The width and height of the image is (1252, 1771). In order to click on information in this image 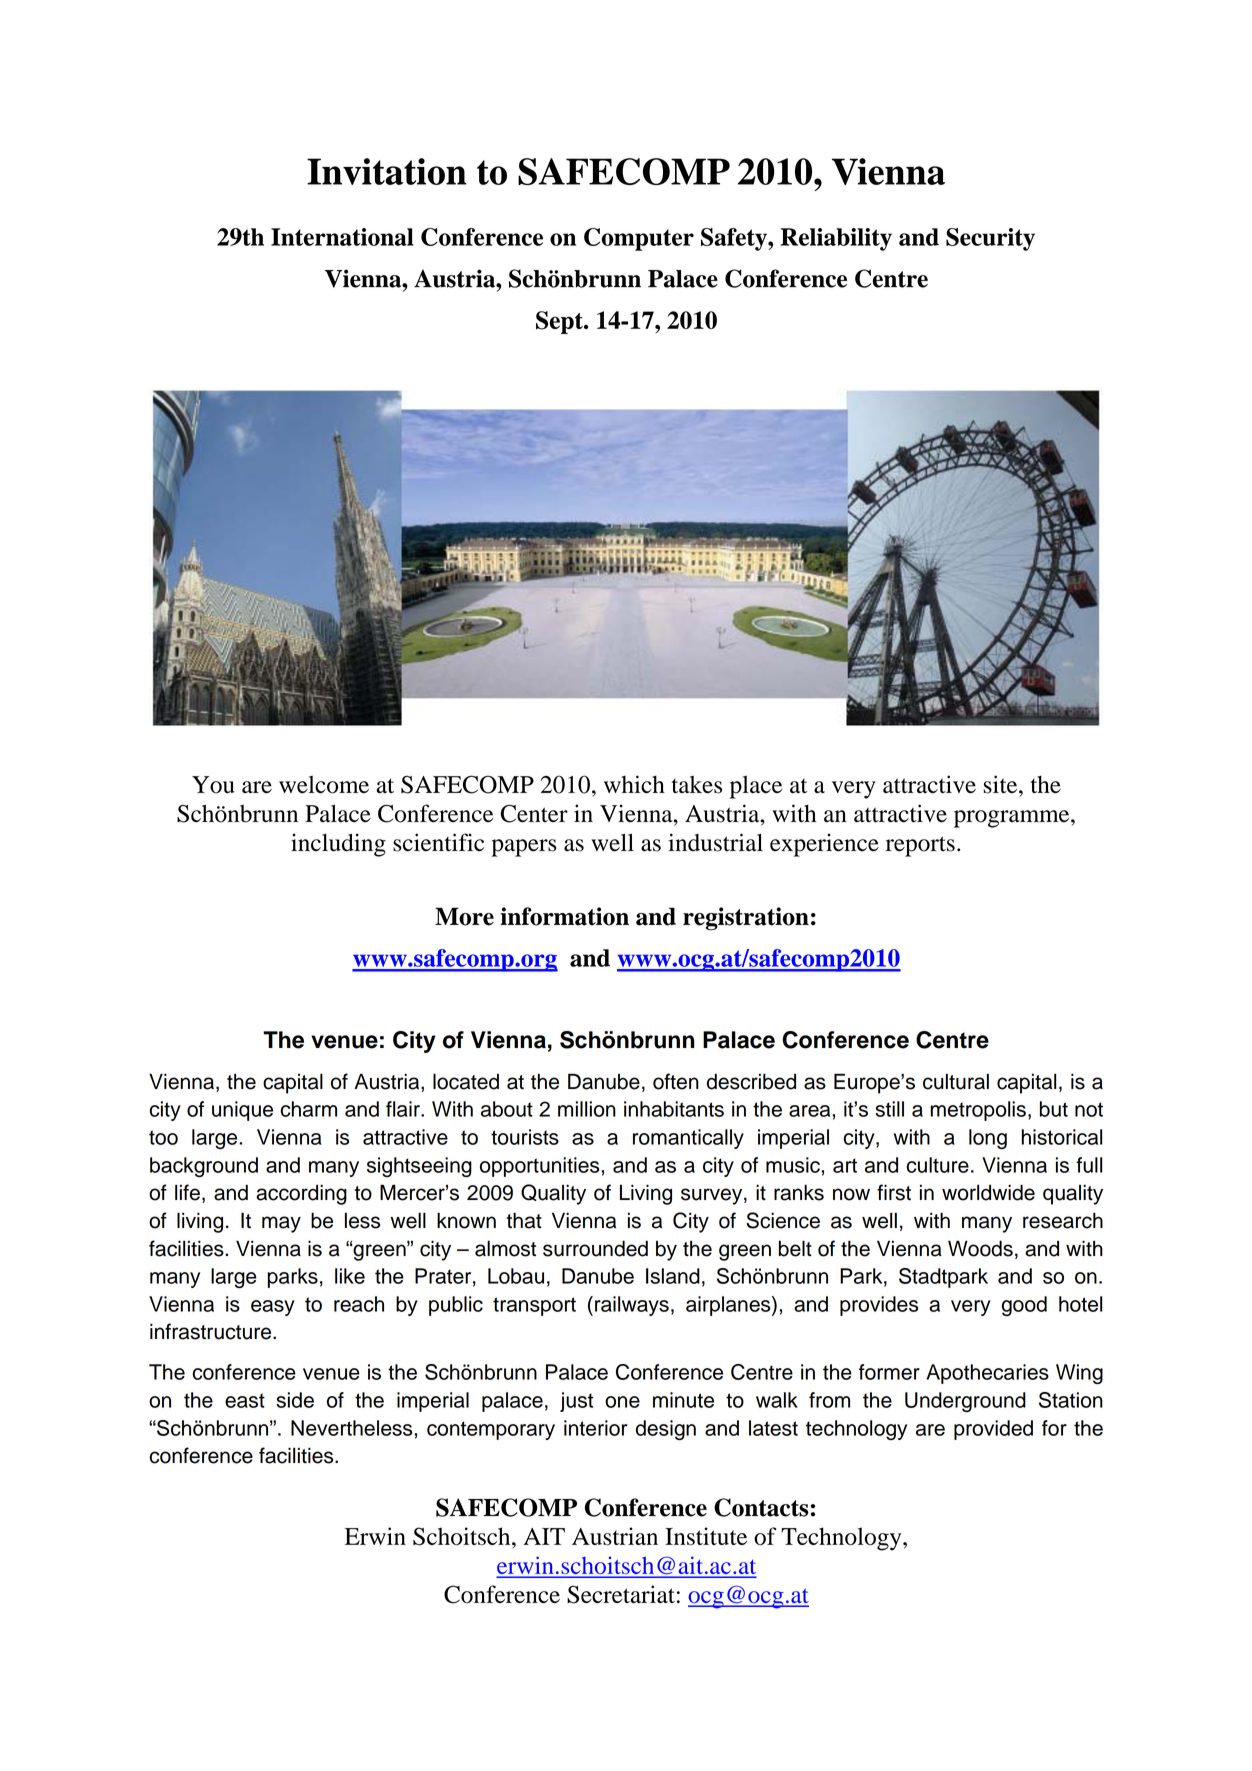, I will do `click(564, 916)`.
